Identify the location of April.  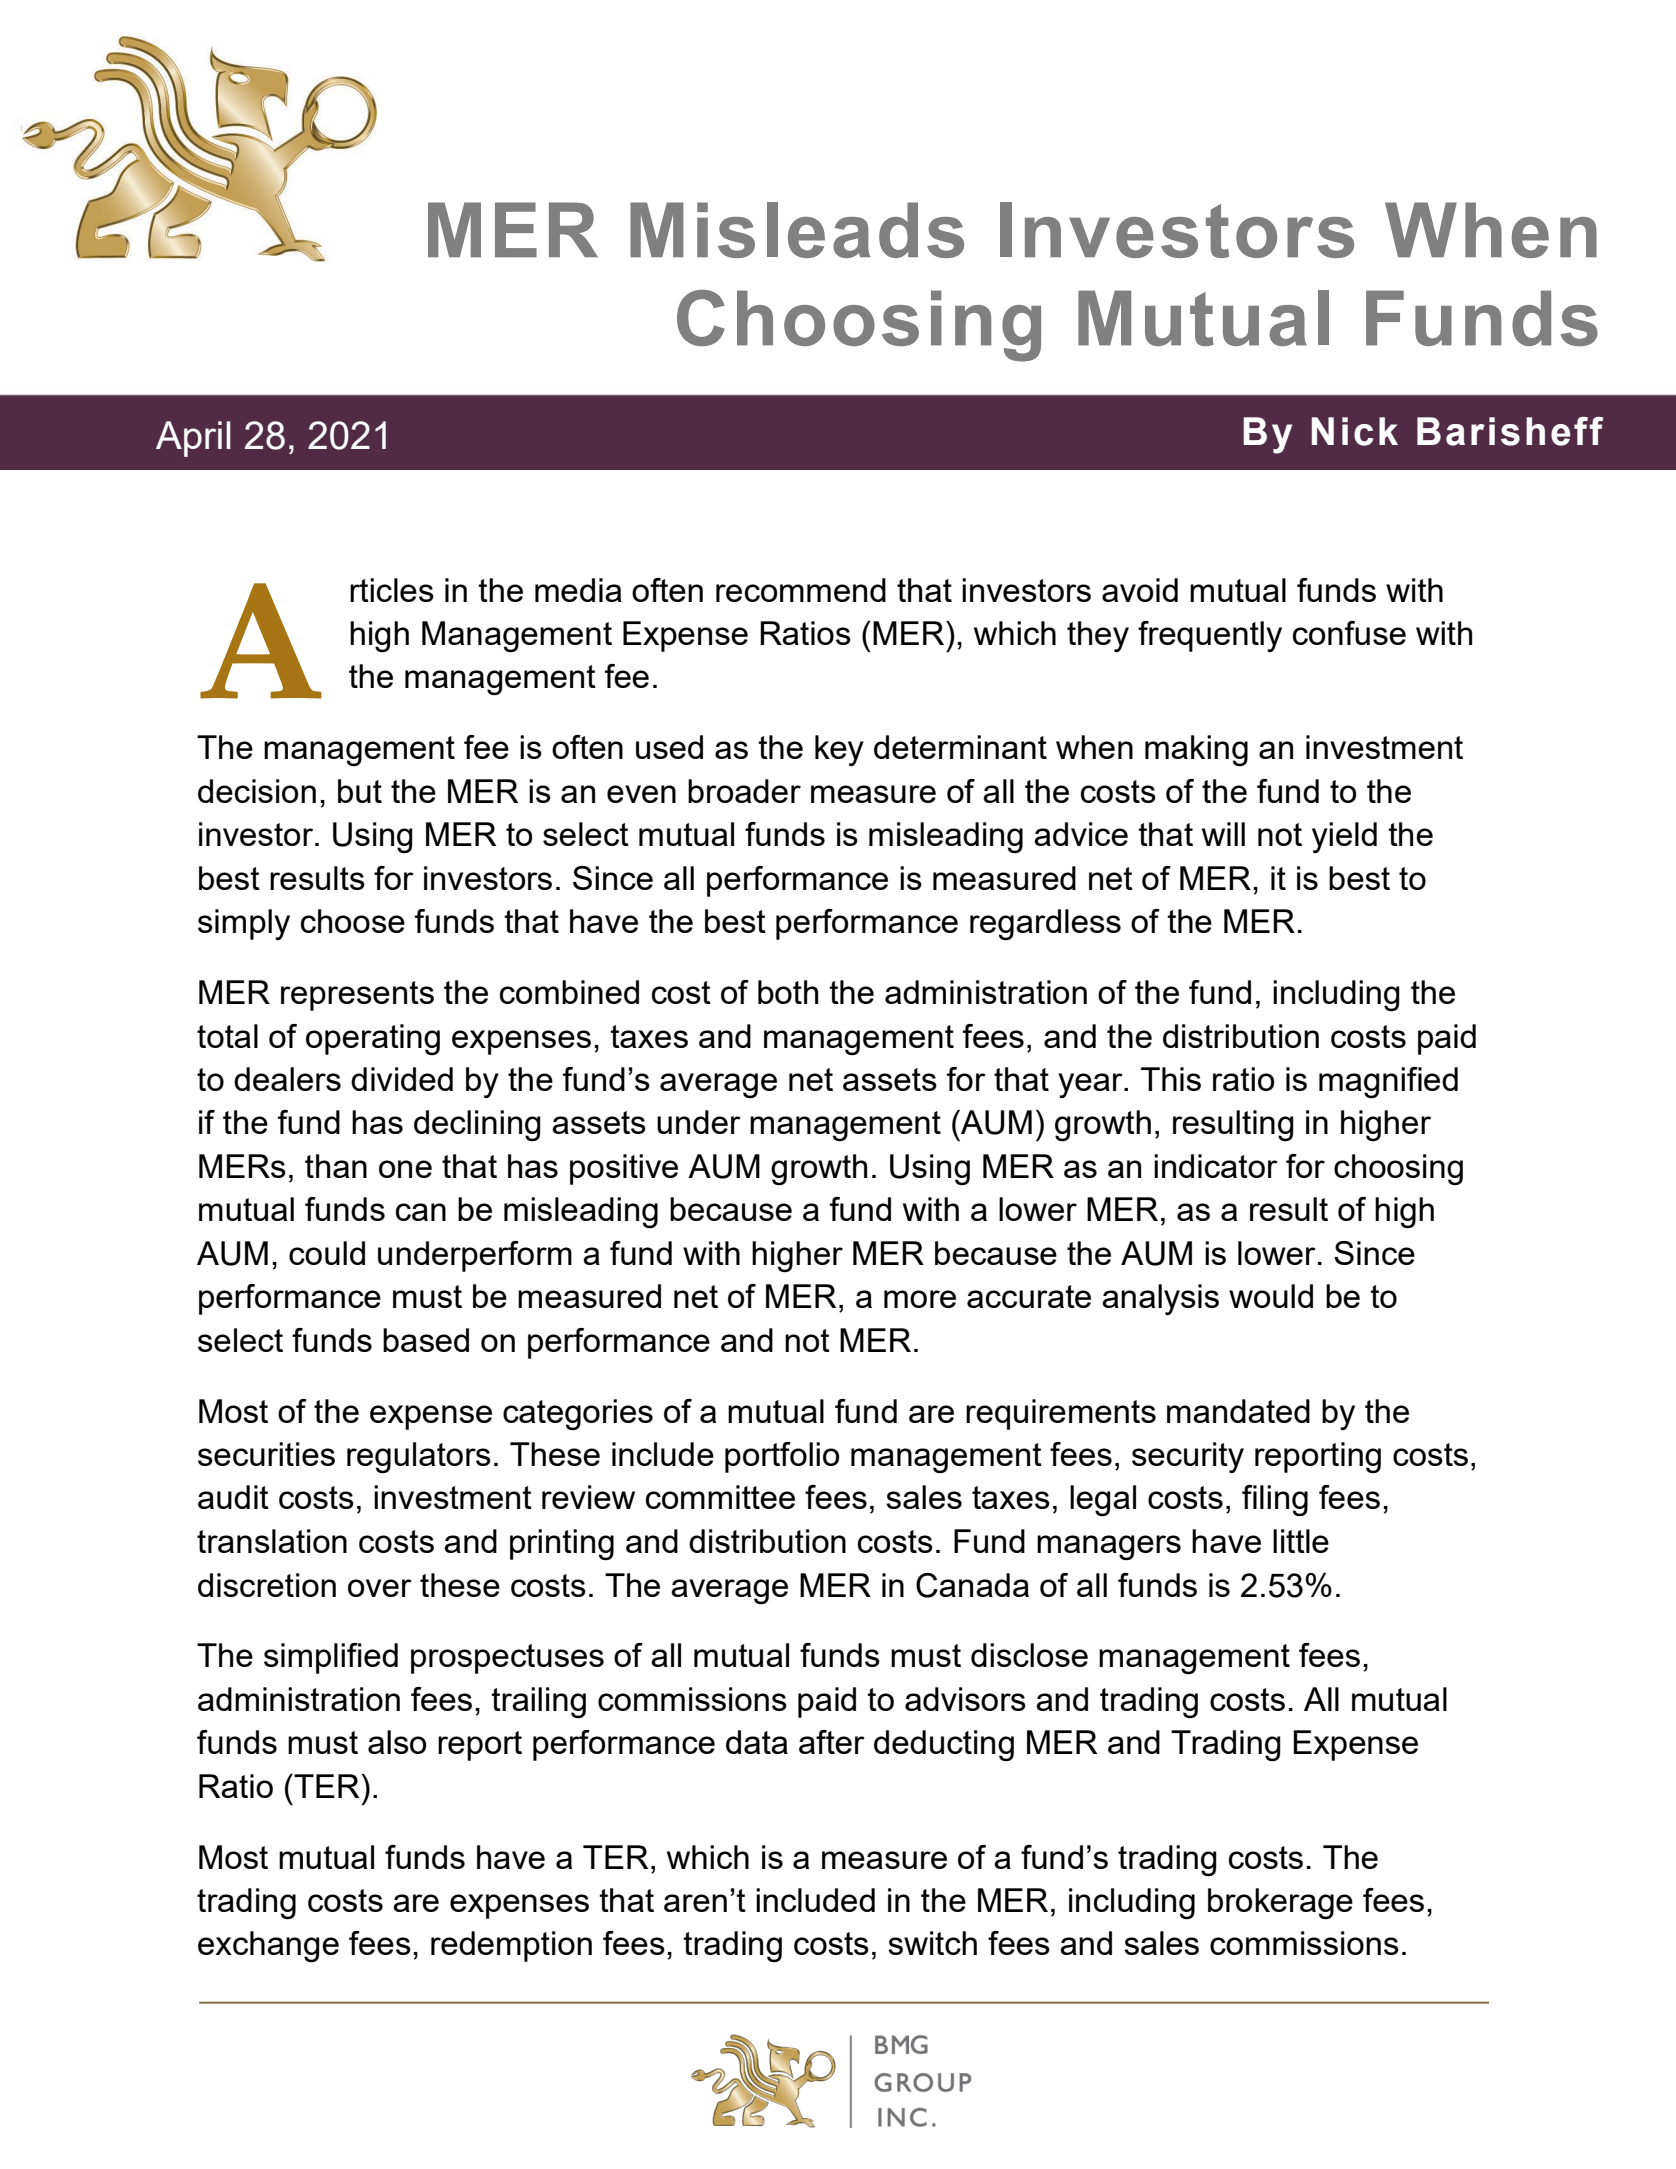
(193, 439).
